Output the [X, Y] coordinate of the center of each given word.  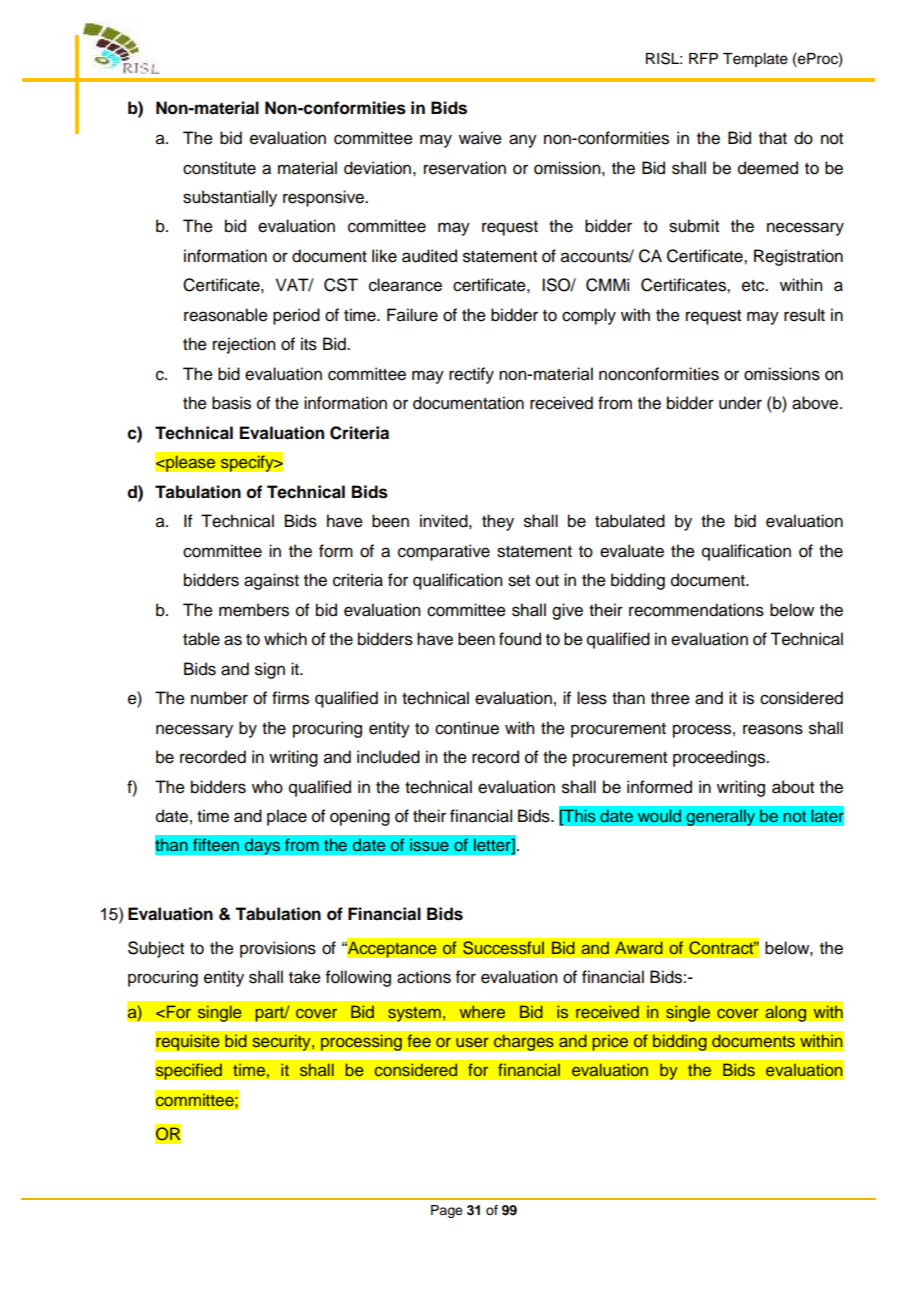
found [520, 639]
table [201, 639]
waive [480, 138]
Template [755, 60]
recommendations [696, 610]
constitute [219, 168]
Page [447, 1211]
